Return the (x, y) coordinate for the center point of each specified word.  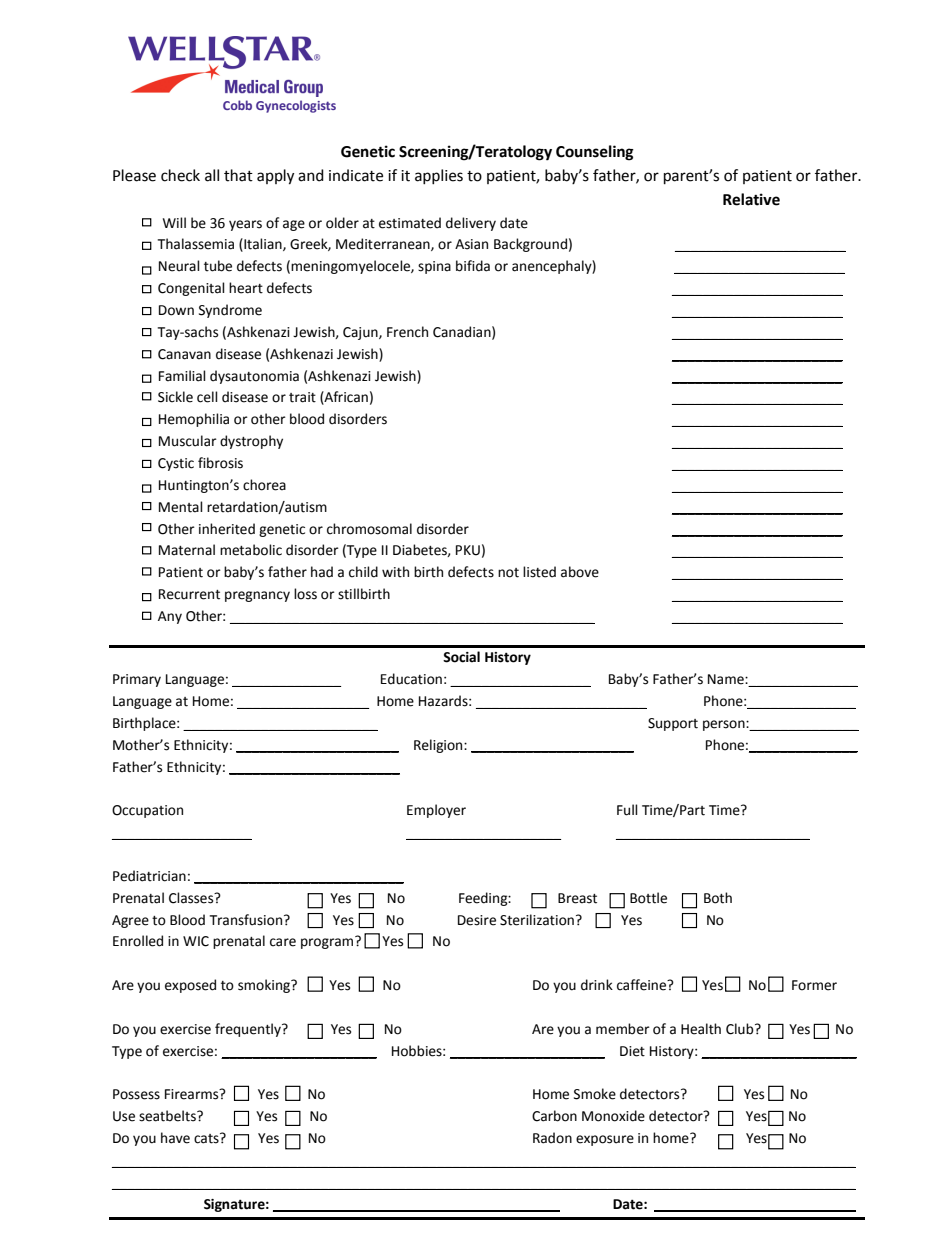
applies (439, 176)
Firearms (193, 1094)
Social (461, 657)
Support (673, 724)
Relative (751, 199)
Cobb (237, 105)
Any (170, 617)
